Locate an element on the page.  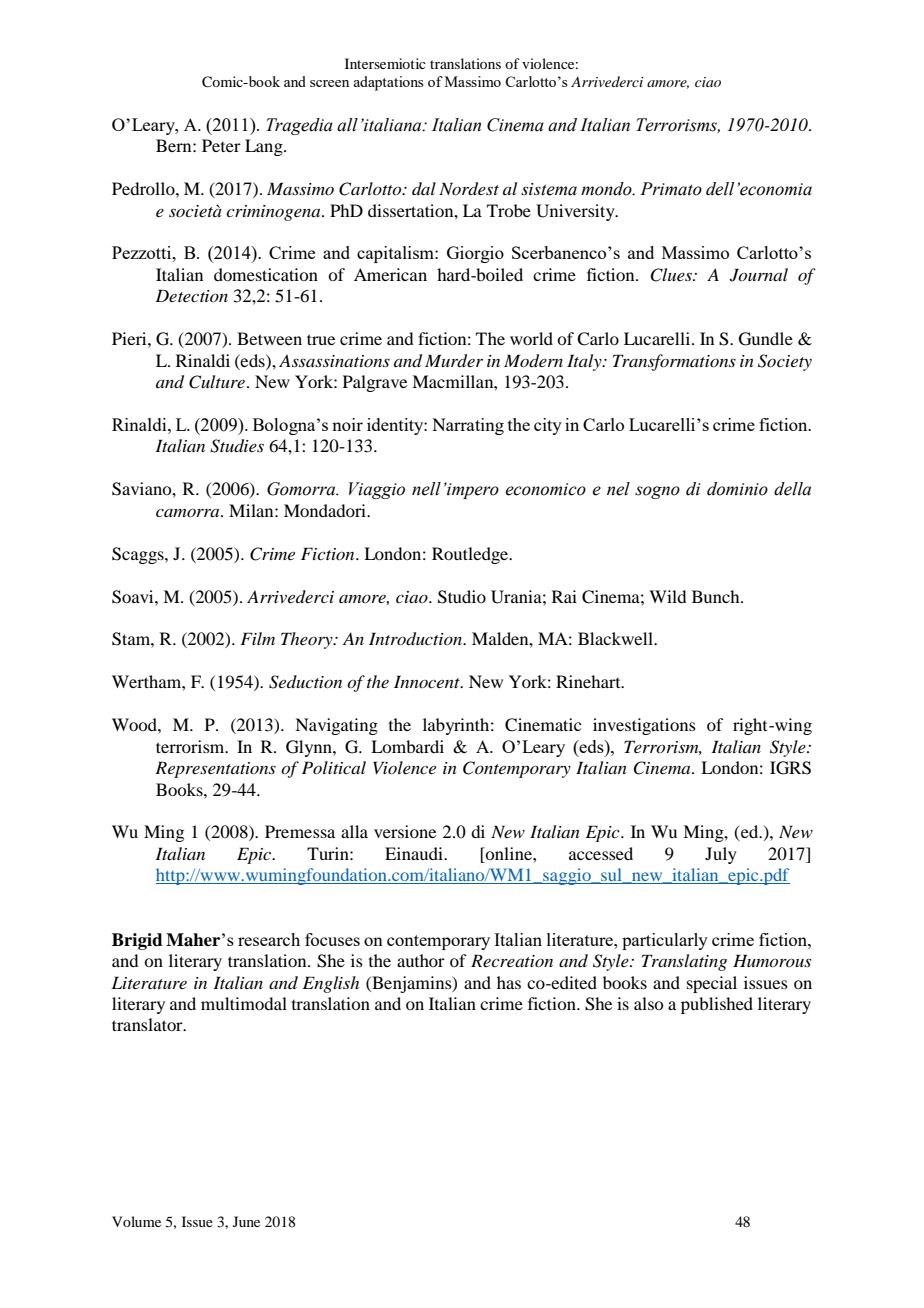
Film is located at coordinates (257, 638).
